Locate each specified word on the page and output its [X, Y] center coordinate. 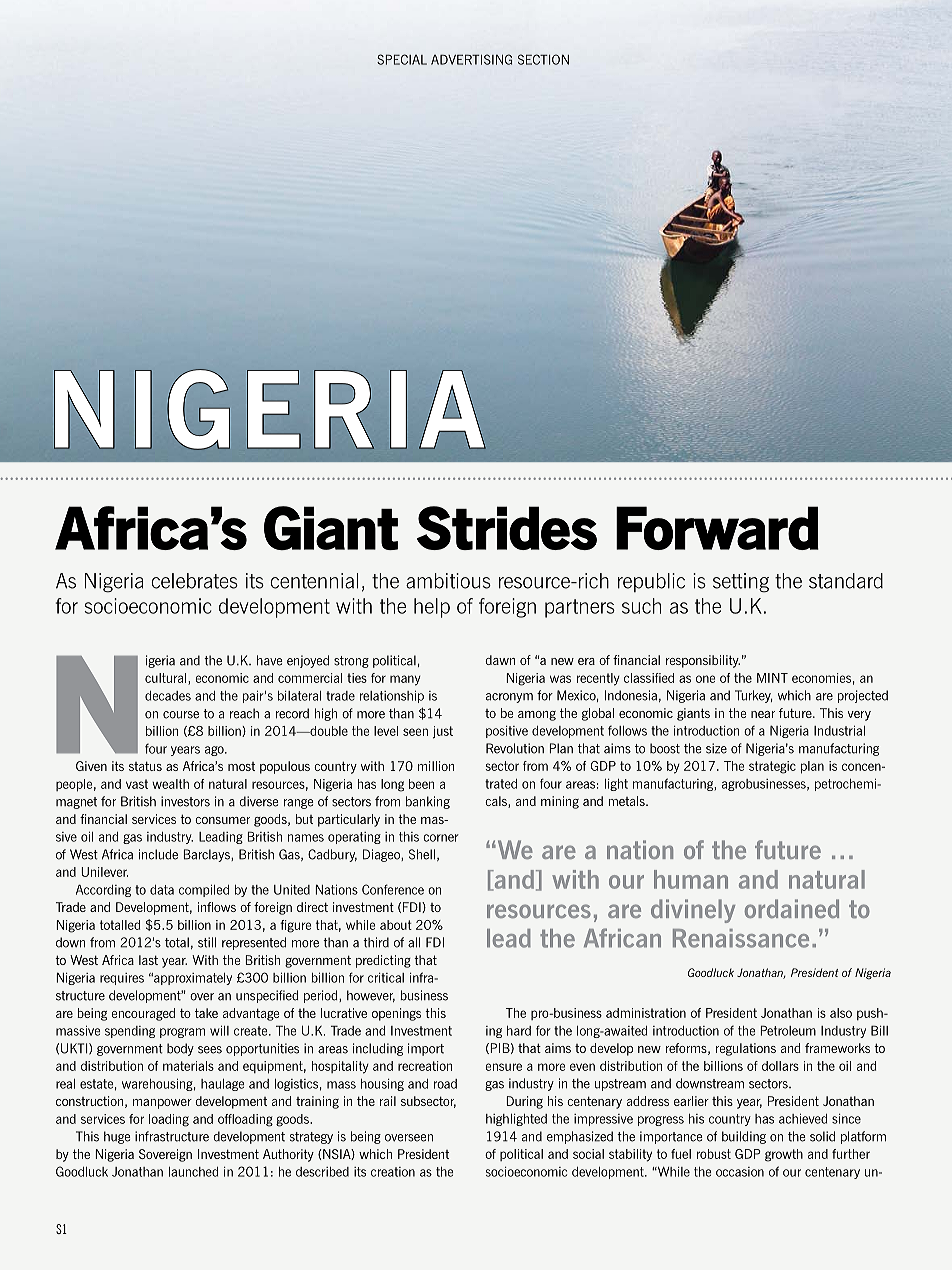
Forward [717, 528]
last [148, 960]
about [396, 925]
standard [846, 581]
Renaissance [741, 938]
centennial [314, 581]
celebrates [194, 581]
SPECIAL [402, 59]
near [763, 714]
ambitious [448, 581]
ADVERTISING [471, 59]
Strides [507, 528]
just [443, 732]
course [181, 715]
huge [117, 1137]
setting [741, 583]
